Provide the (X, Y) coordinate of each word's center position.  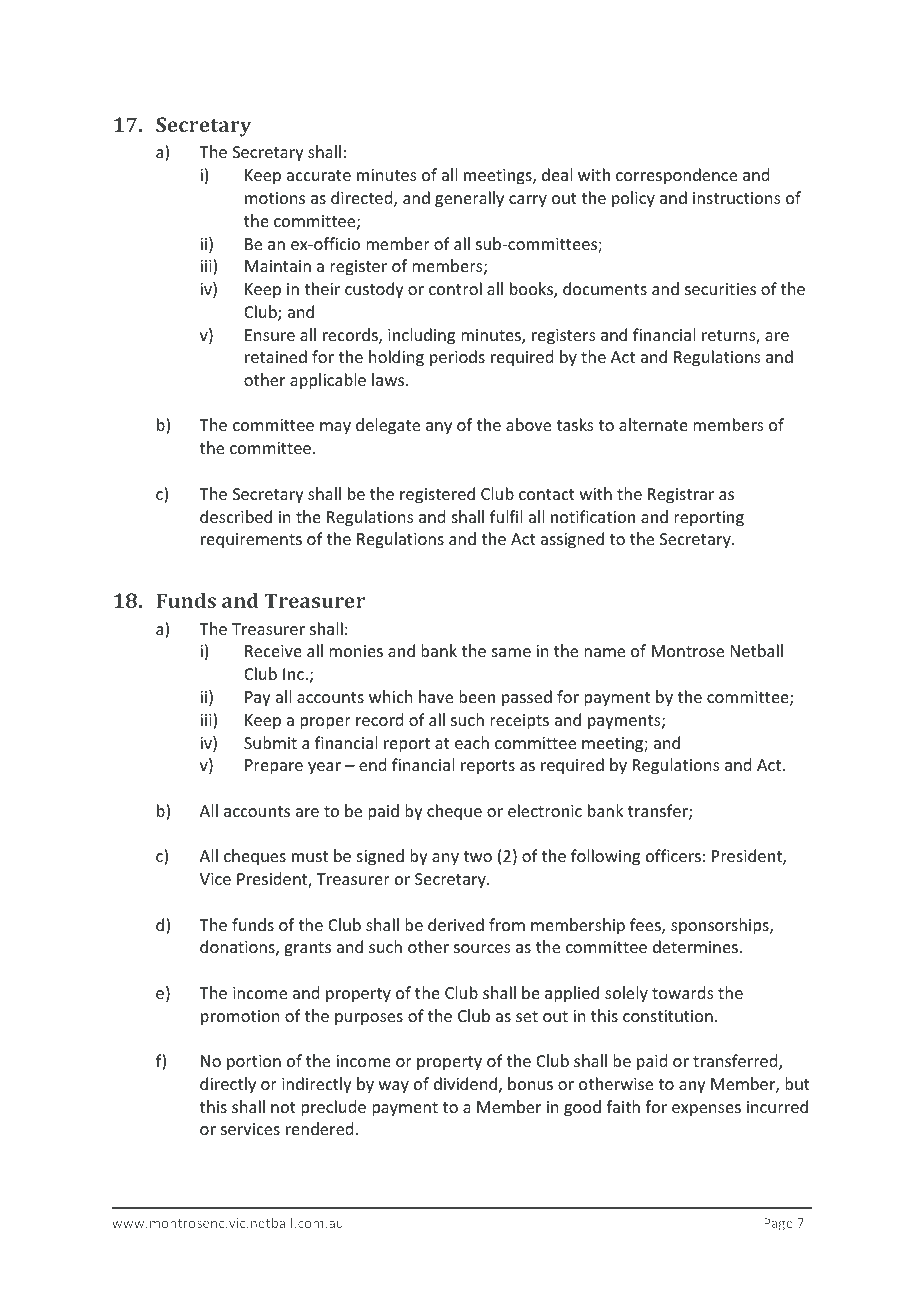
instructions (737, 198)
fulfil (506, 516)
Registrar (681, 496)
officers (673, 855)
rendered (319, 1128)
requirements (251, 541)
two (477, 856)
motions (275, 198)
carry (528, 201)
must (310, 856)
